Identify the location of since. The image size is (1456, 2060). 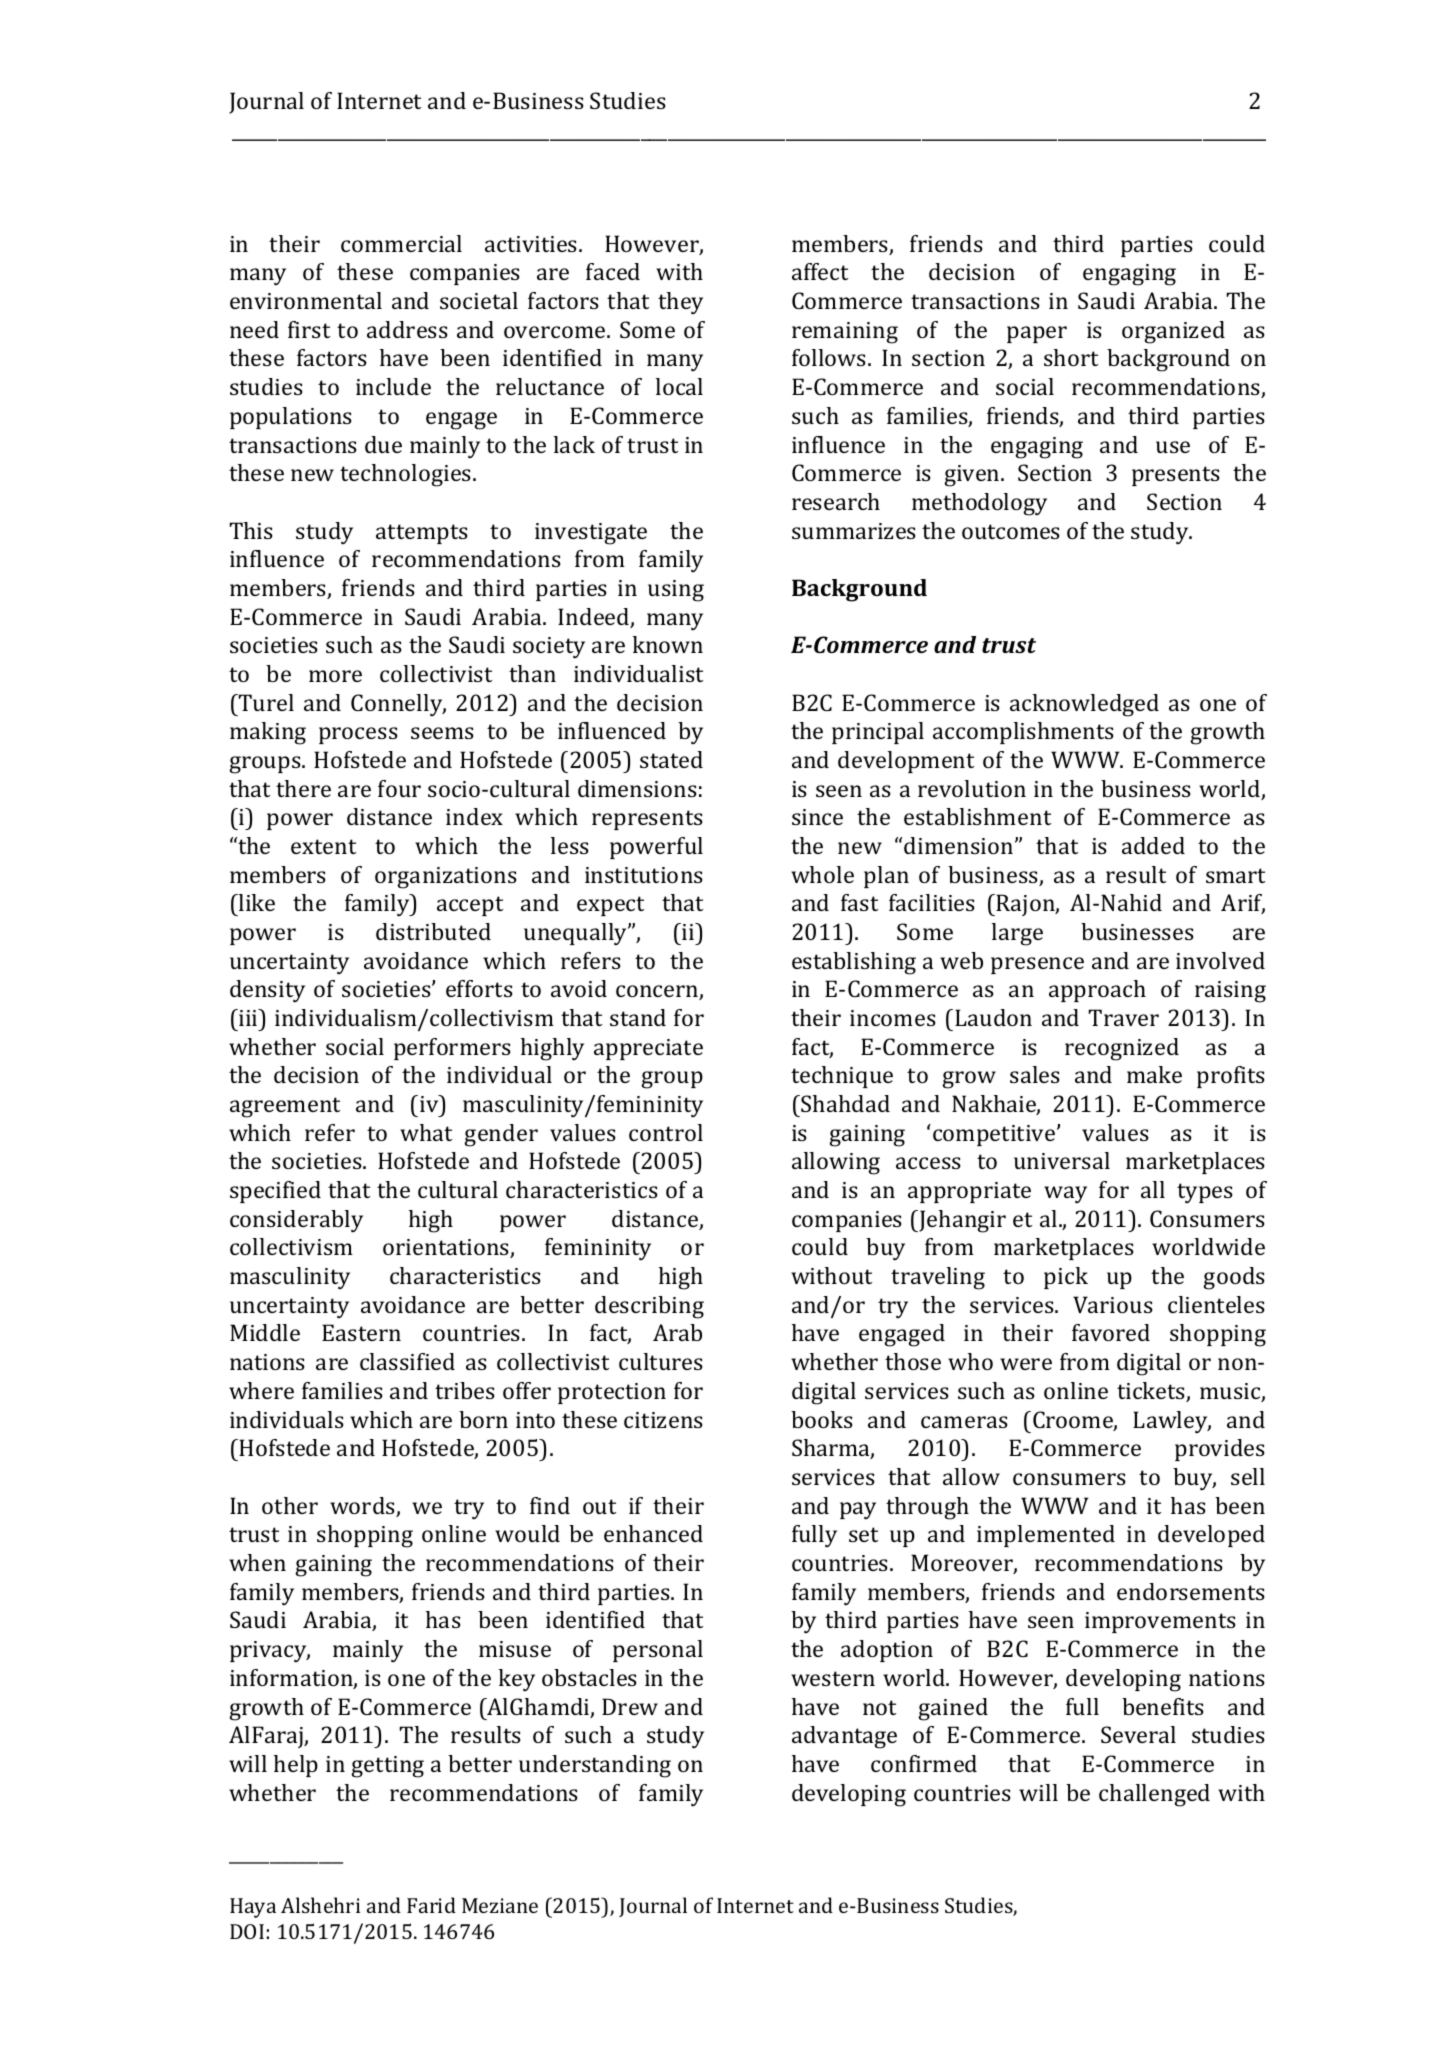
(817, 817).
